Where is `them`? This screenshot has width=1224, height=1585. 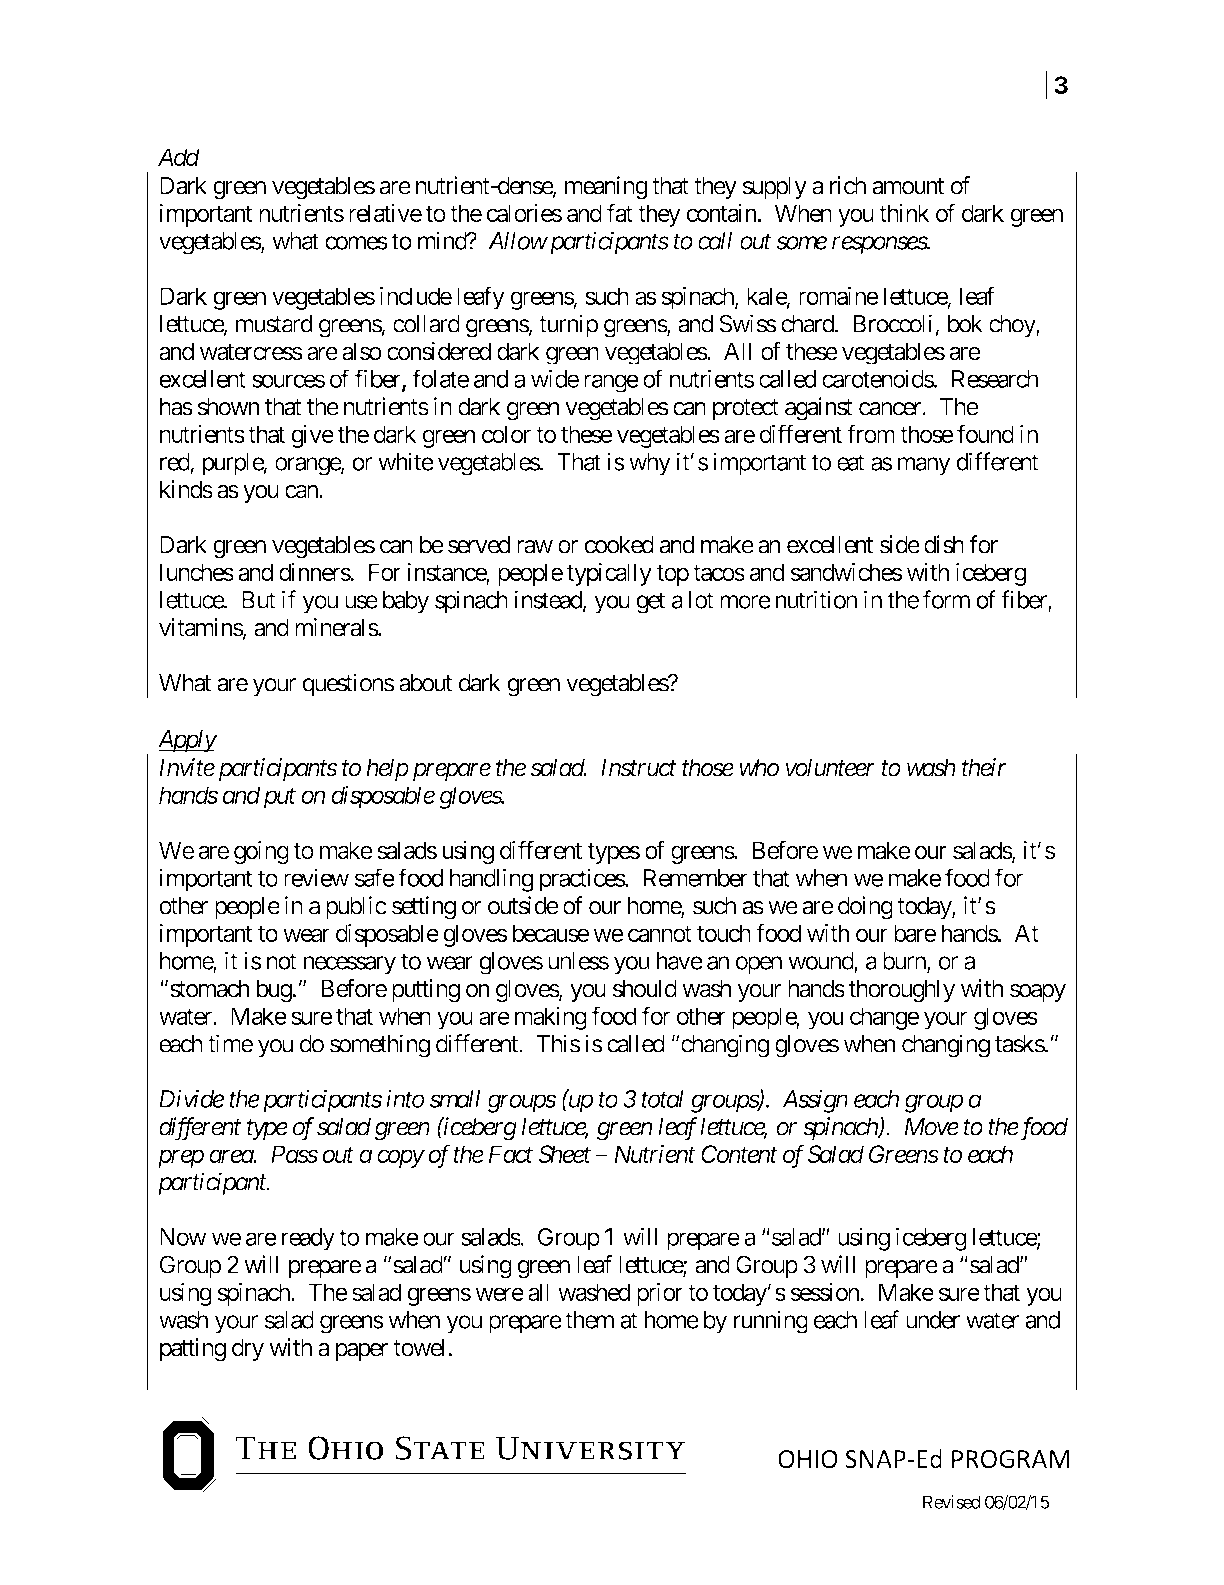 them is located at coordinates (589, 1320).
